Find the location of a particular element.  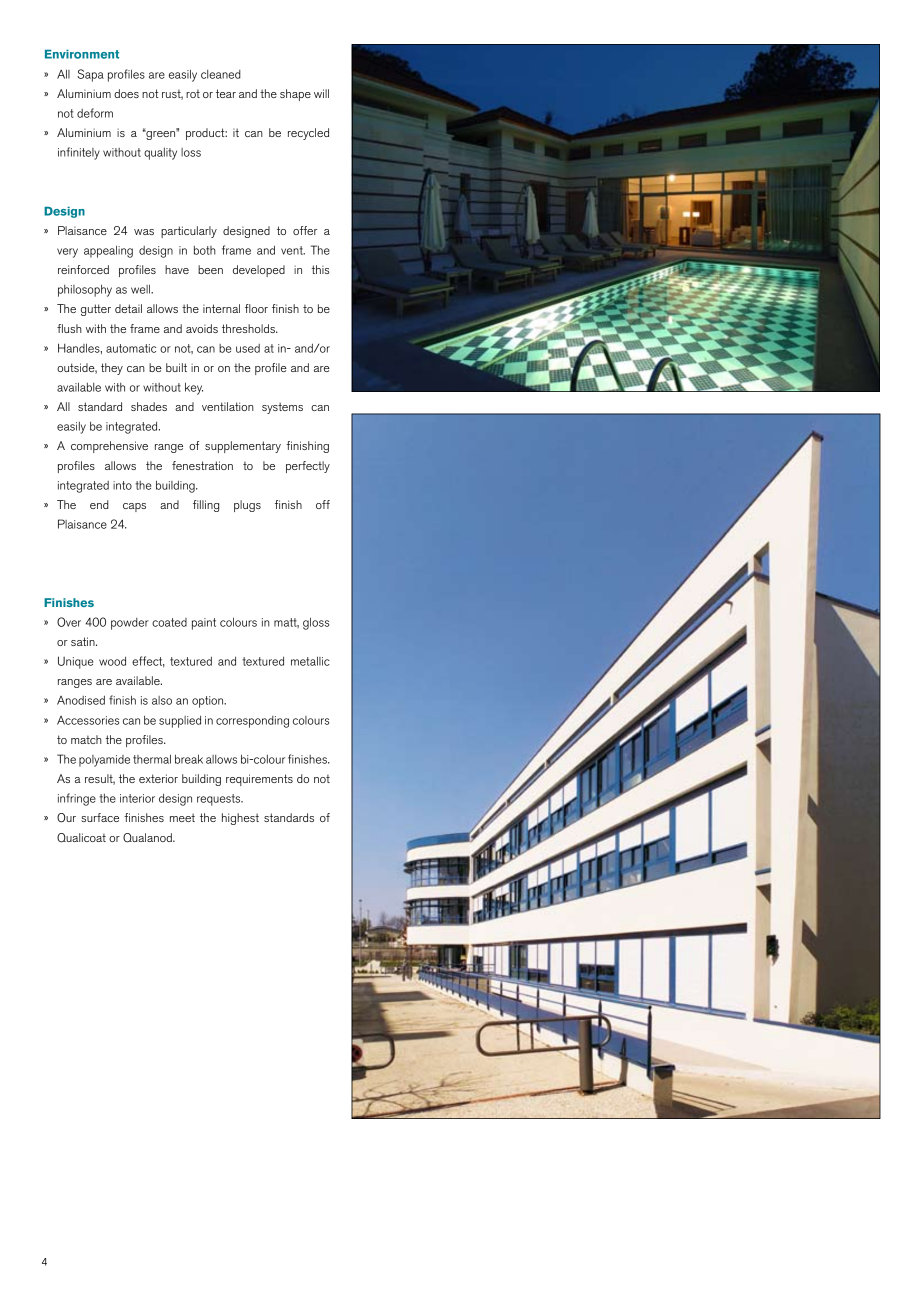

surface is located at coordinates (100, 817).
